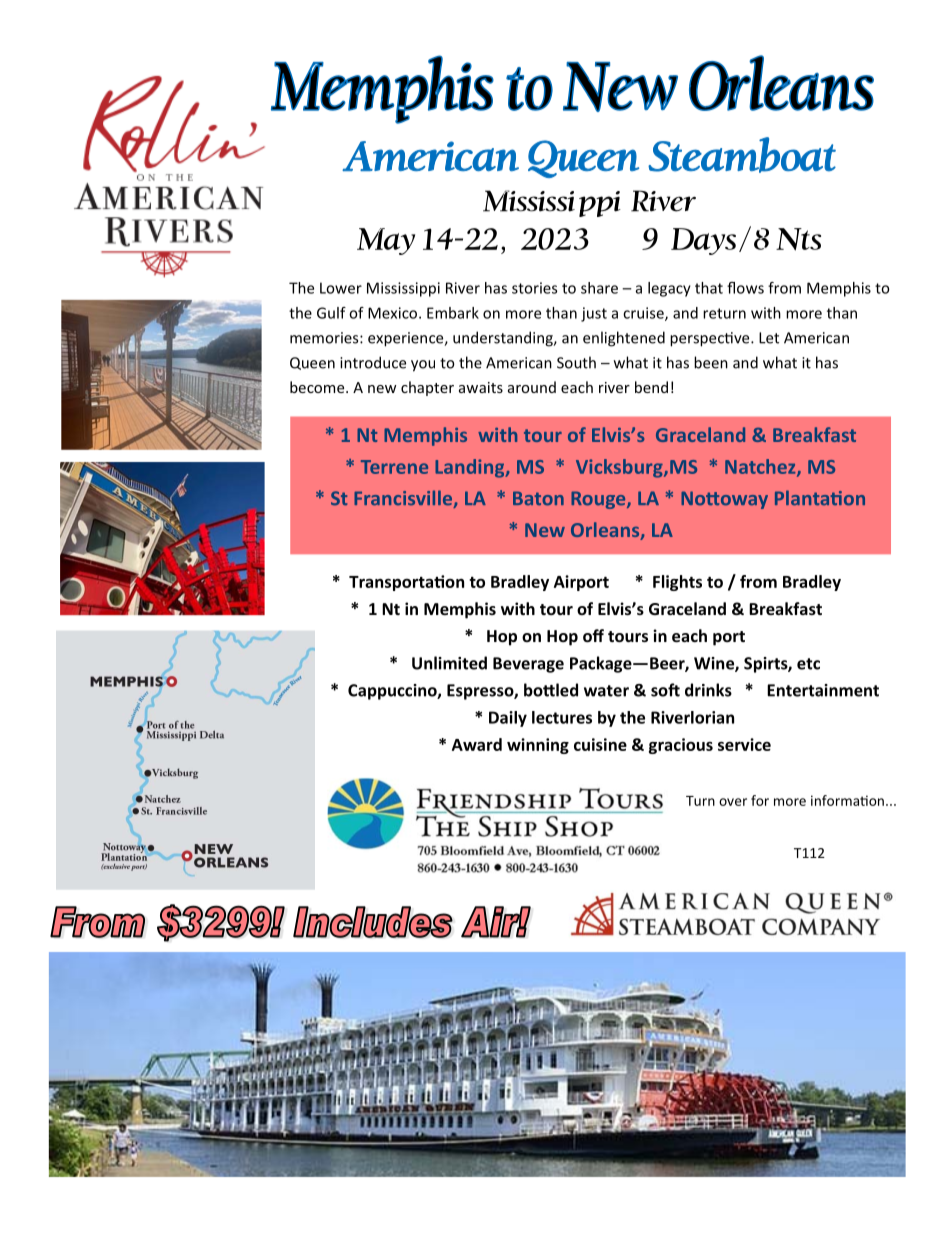 The width and height of the screenshot is (952, 1233). I want to click on etc, so click(808, 664).
